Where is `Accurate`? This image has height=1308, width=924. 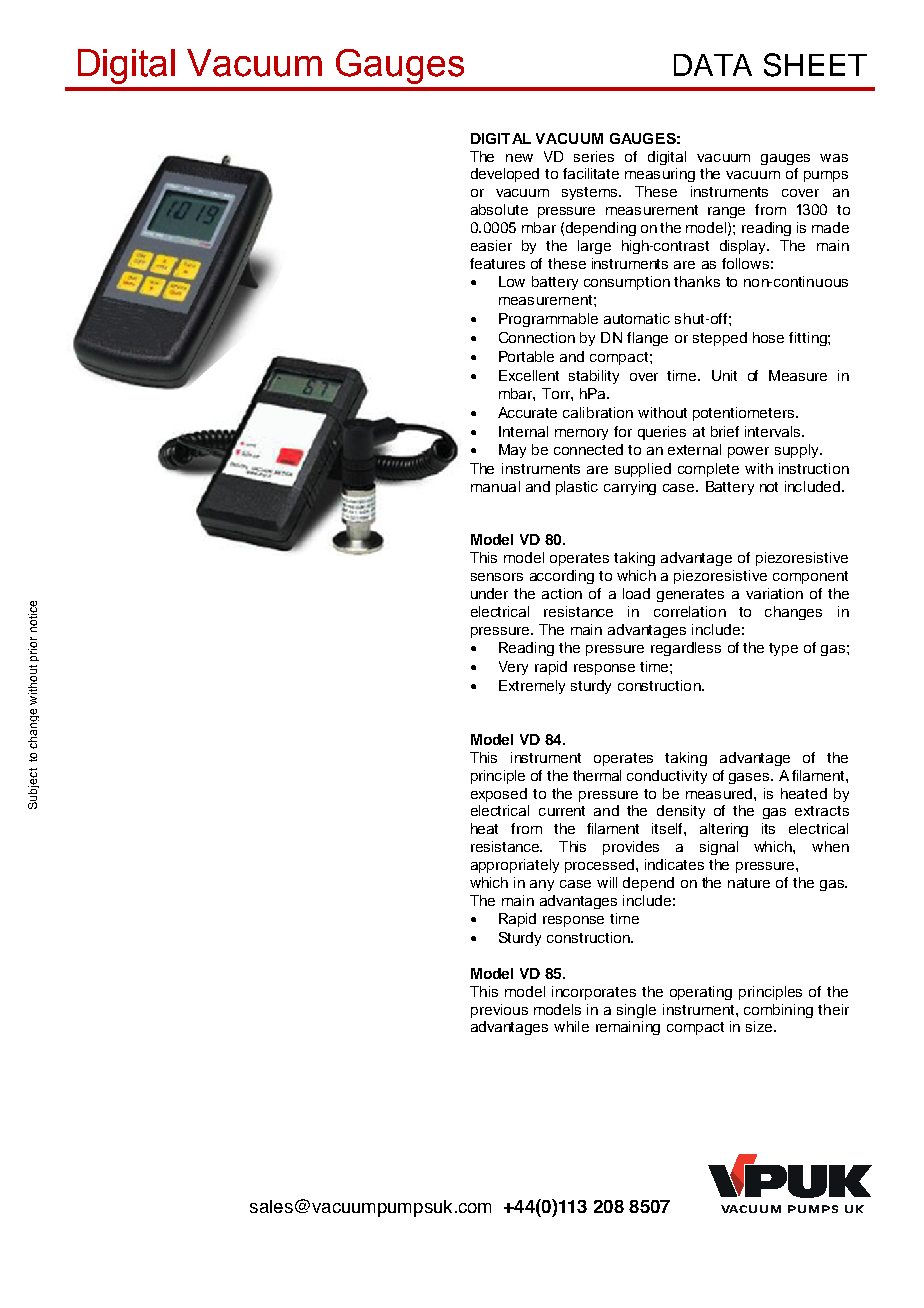
Accurate is located at coordinates (527, 412).
